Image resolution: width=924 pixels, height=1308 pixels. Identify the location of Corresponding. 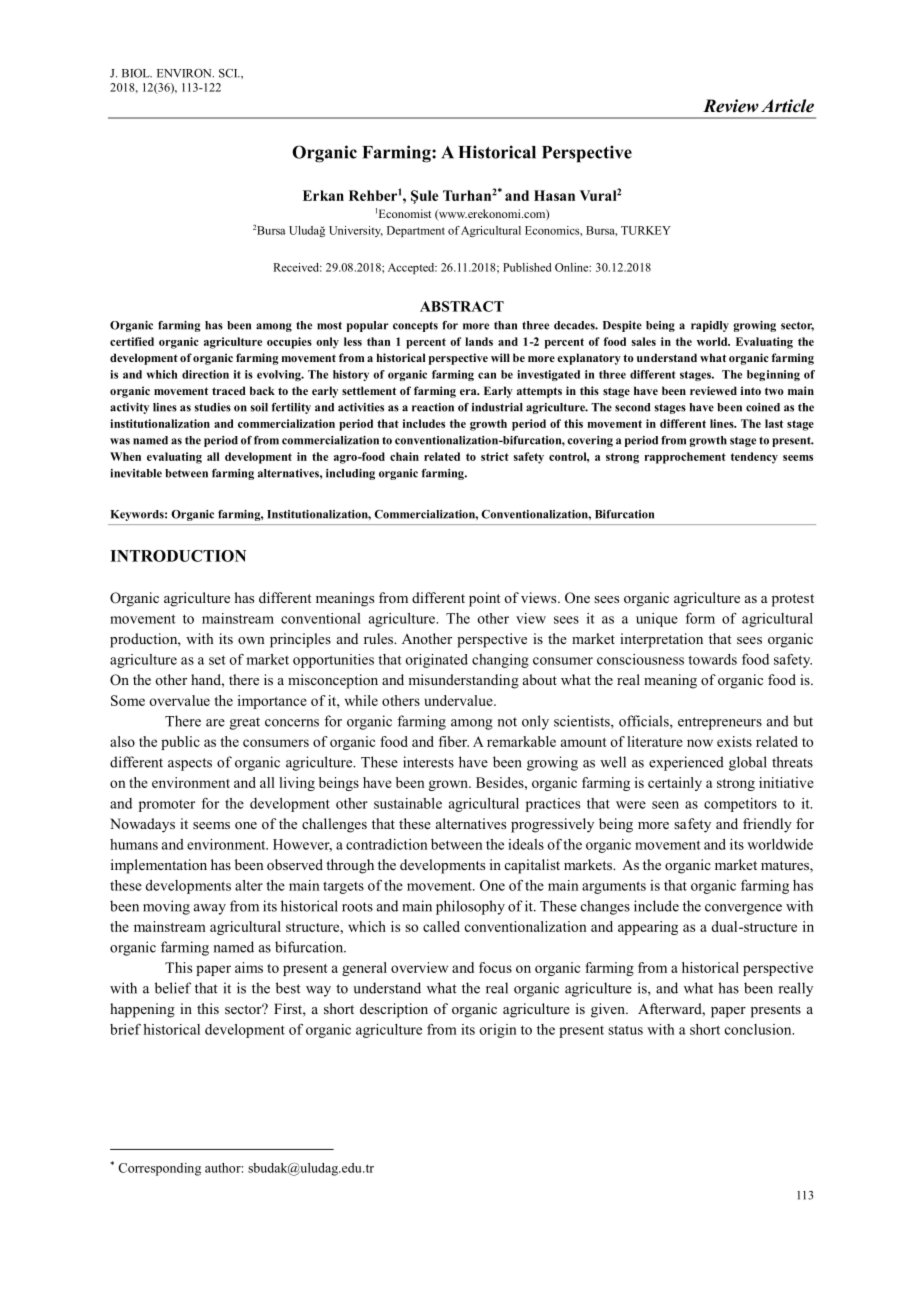
(159, 1169).
